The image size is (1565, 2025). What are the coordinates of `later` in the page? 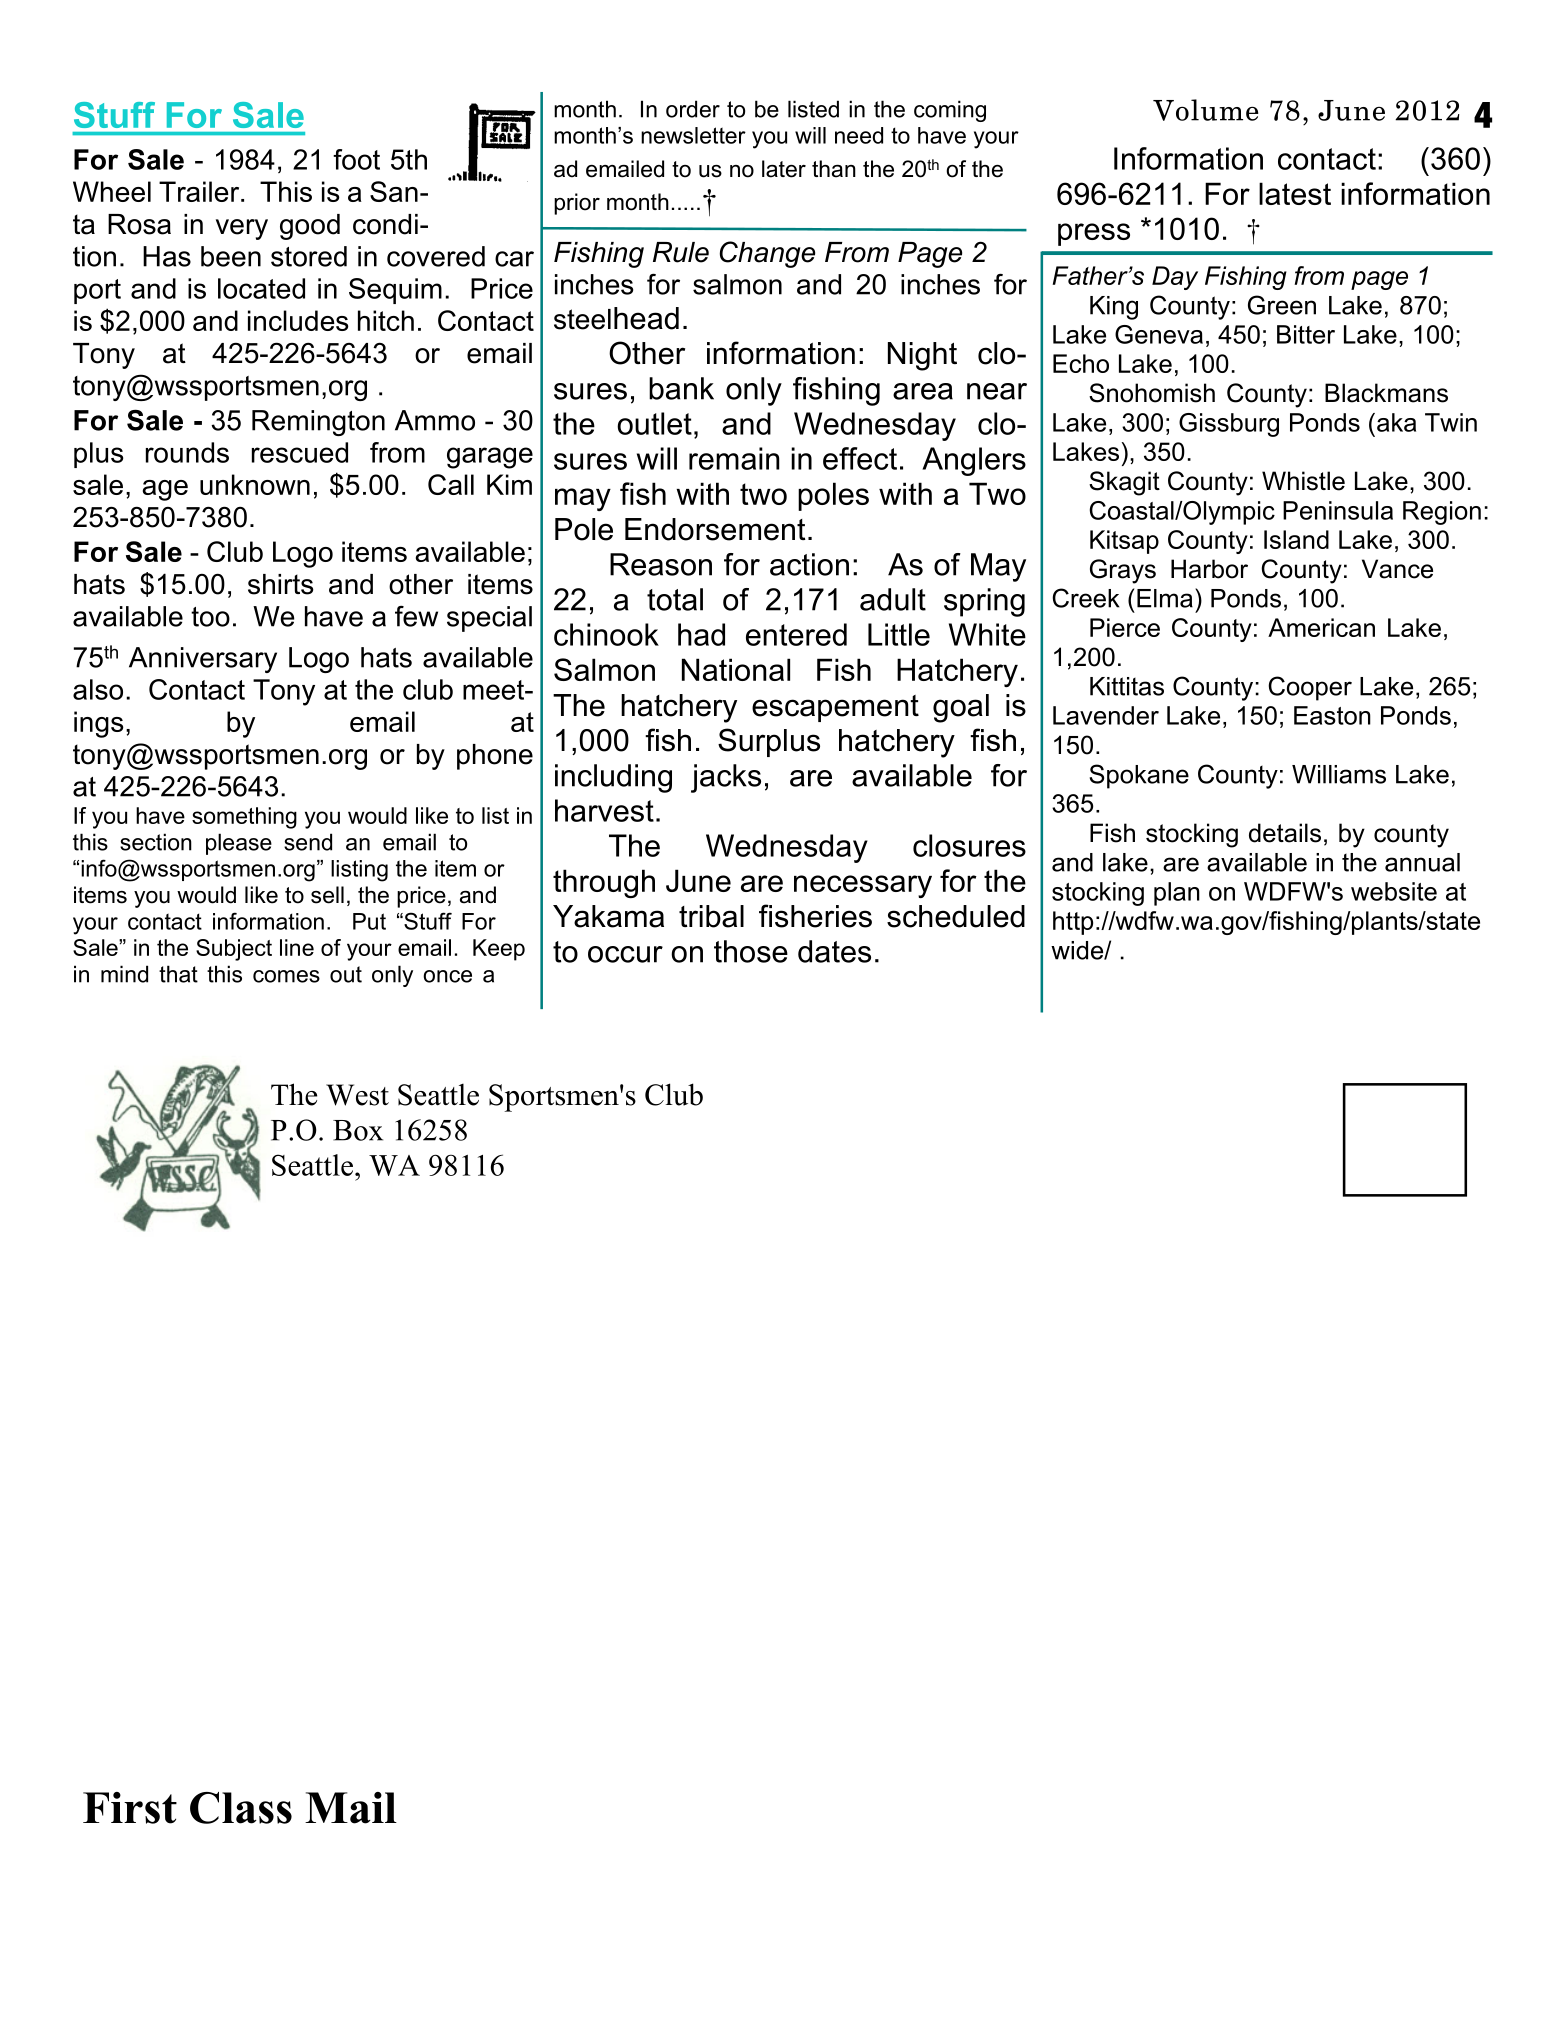 It's located at (784, 169).
